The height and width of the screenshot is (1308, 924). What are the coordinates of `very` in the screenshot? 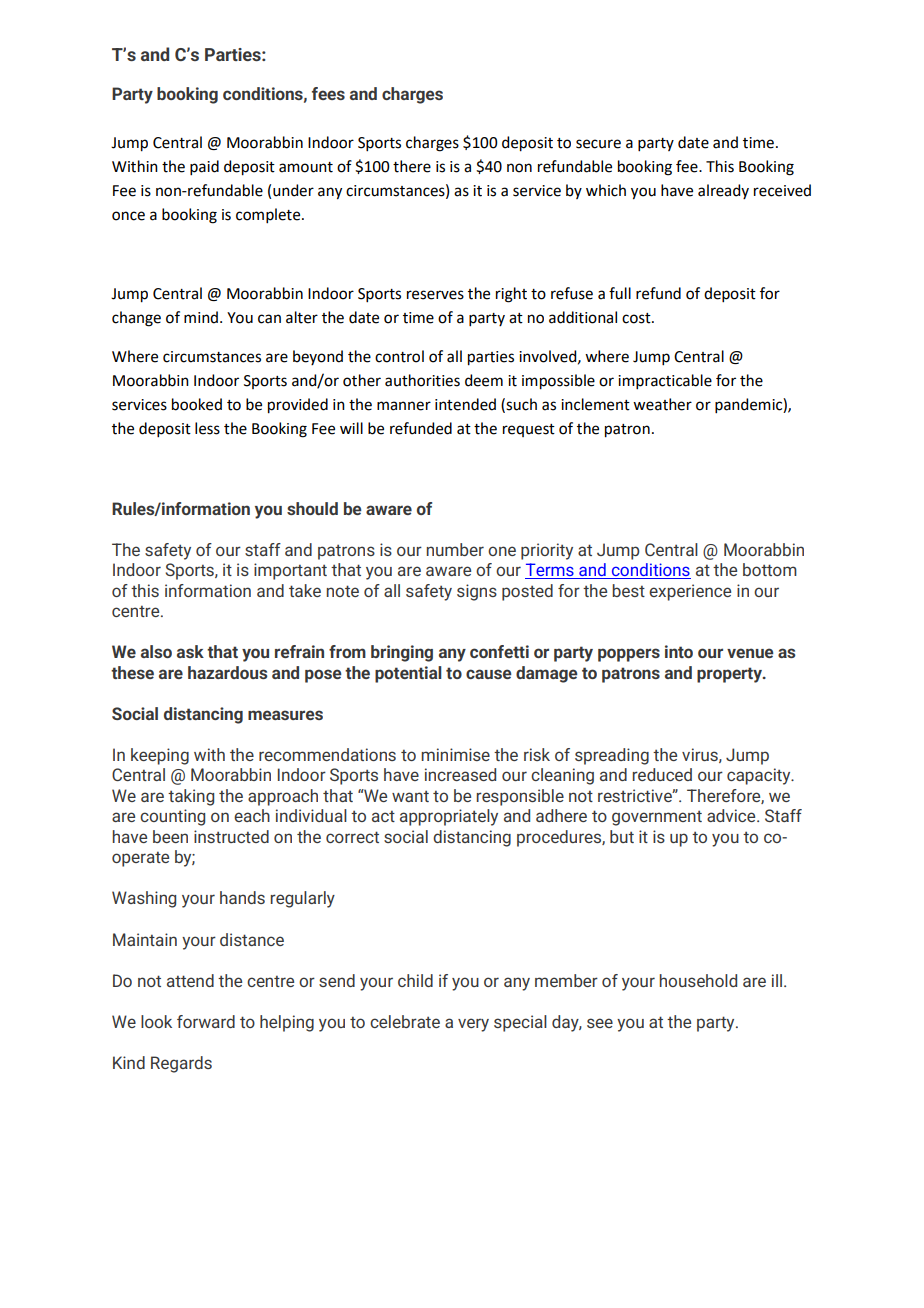 It's located at (473, 1025).
